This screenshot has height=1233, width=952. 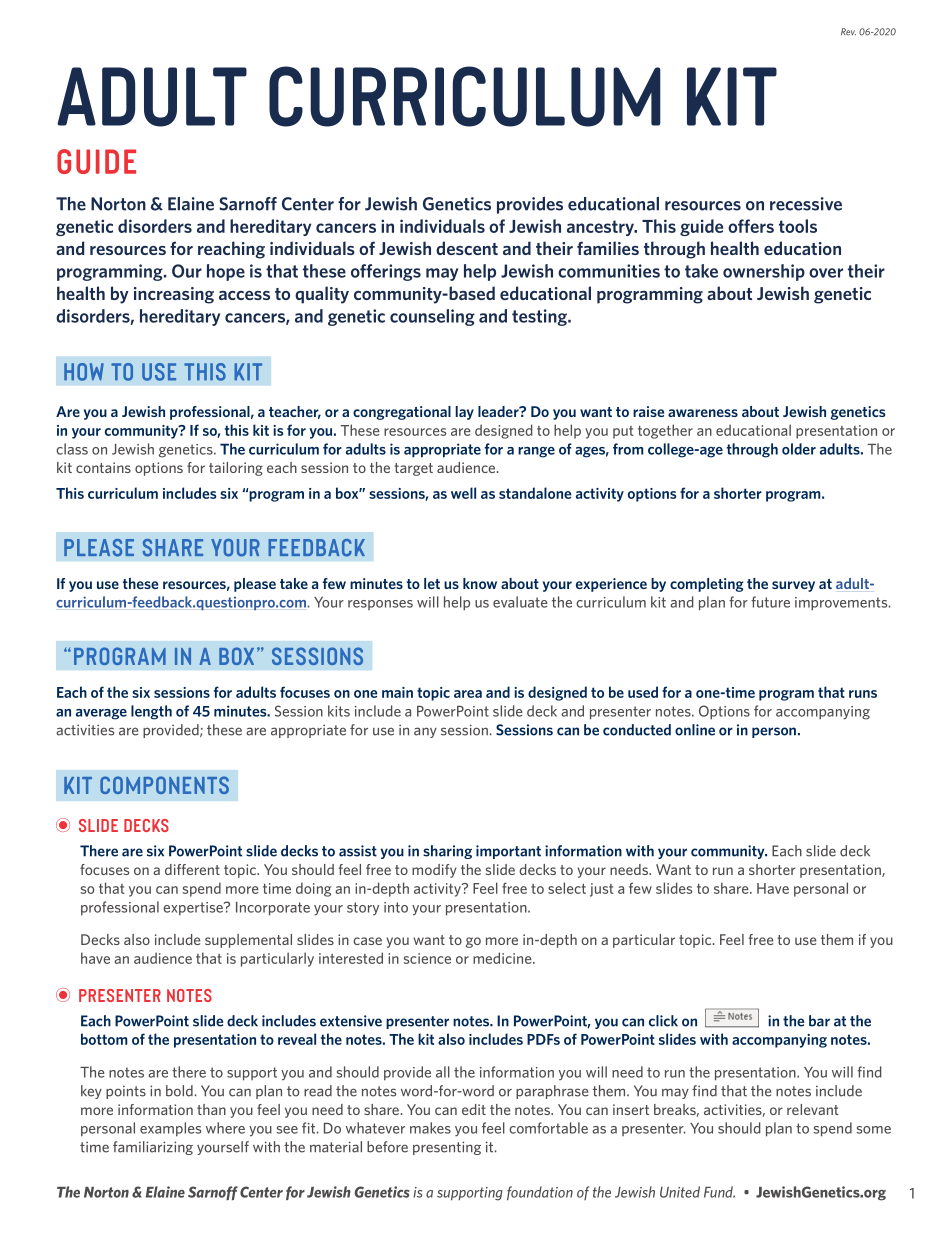 What do you see at coordinates (126, 1092) in the screenshot?
I see `points` at bounding box center [126, 1092].
